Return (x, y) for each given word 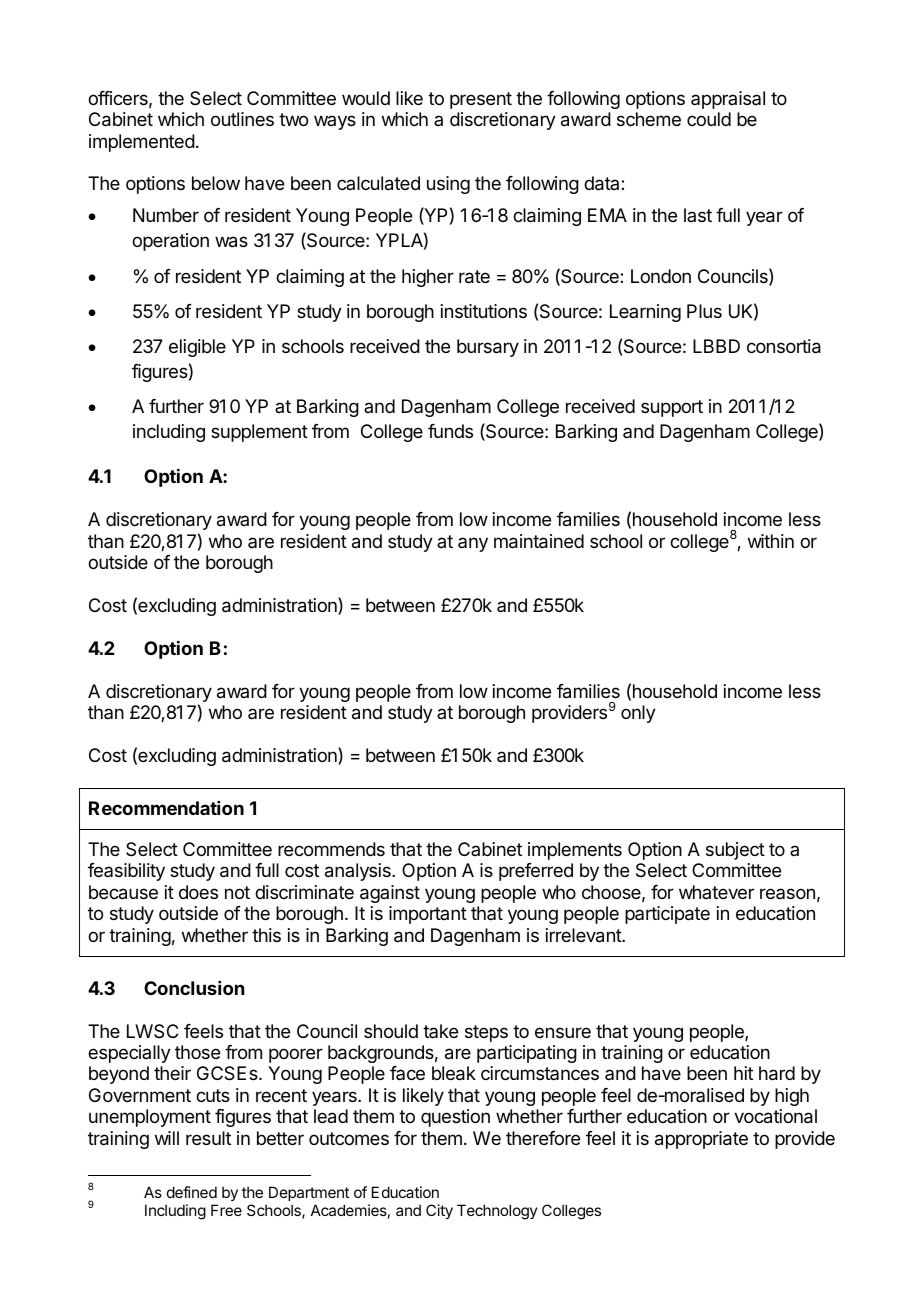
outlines (242, 119)
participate (667, 915)
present (481, 100)
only (638, 714)
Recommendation (166, 808)
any (473, 544)
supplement (259, 433)
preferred (536, 872)
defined (192, 1192)
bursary (488, 348)
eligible (197, 348)
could (709, 119)
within (771, 541)
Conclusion (194, 988)
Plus (704, 311)
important (428, 915)
